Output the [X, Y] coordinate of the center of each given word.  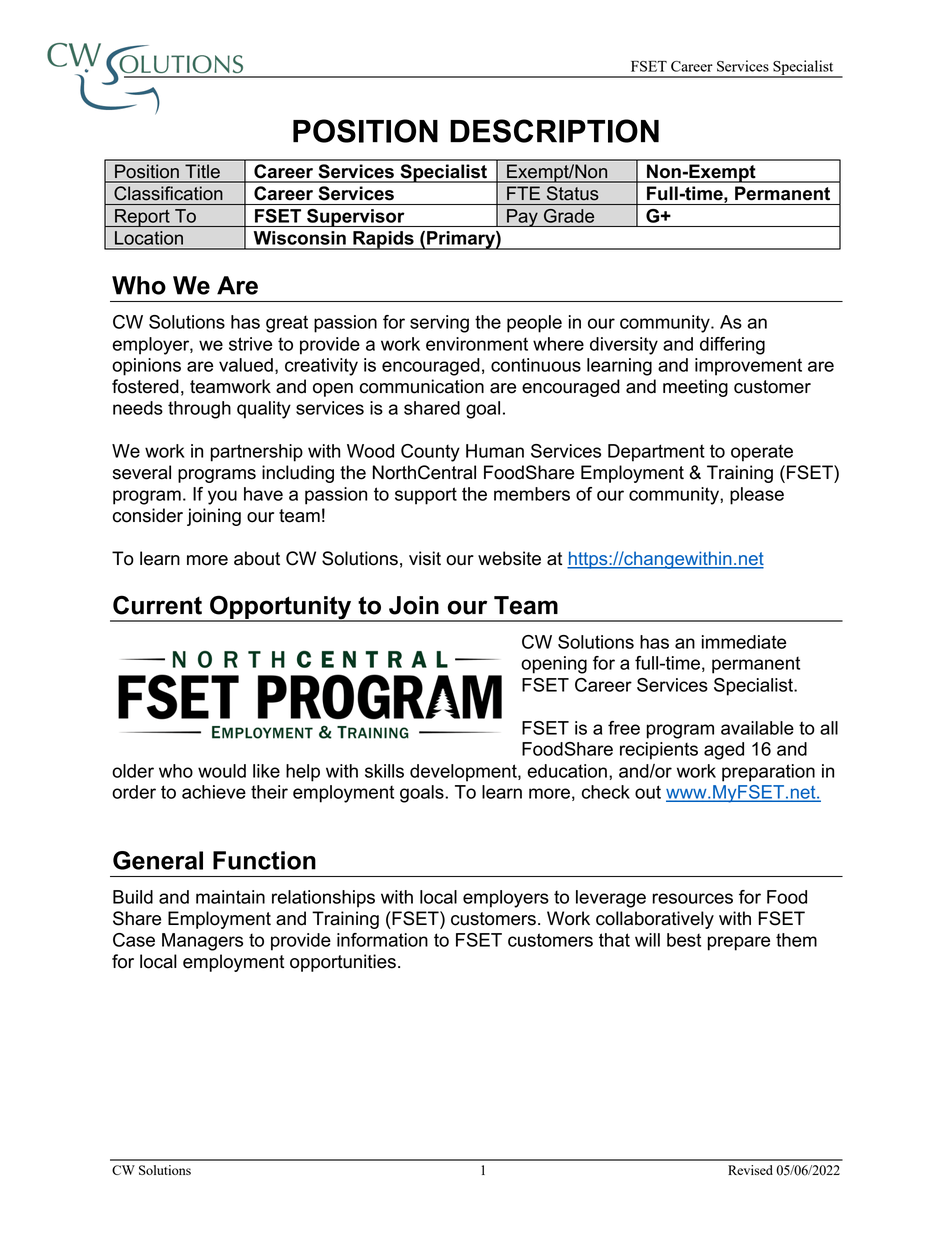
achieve [214, 792]
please [757, 496]
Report [142, 218]
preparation [768, 773]
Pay [522, 218]
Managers [202, 942]
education [567, 771]
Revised [750, 1170]
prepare [739, 943]
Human [495, 451]
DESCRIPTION [554, 131]
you [222, 497]
